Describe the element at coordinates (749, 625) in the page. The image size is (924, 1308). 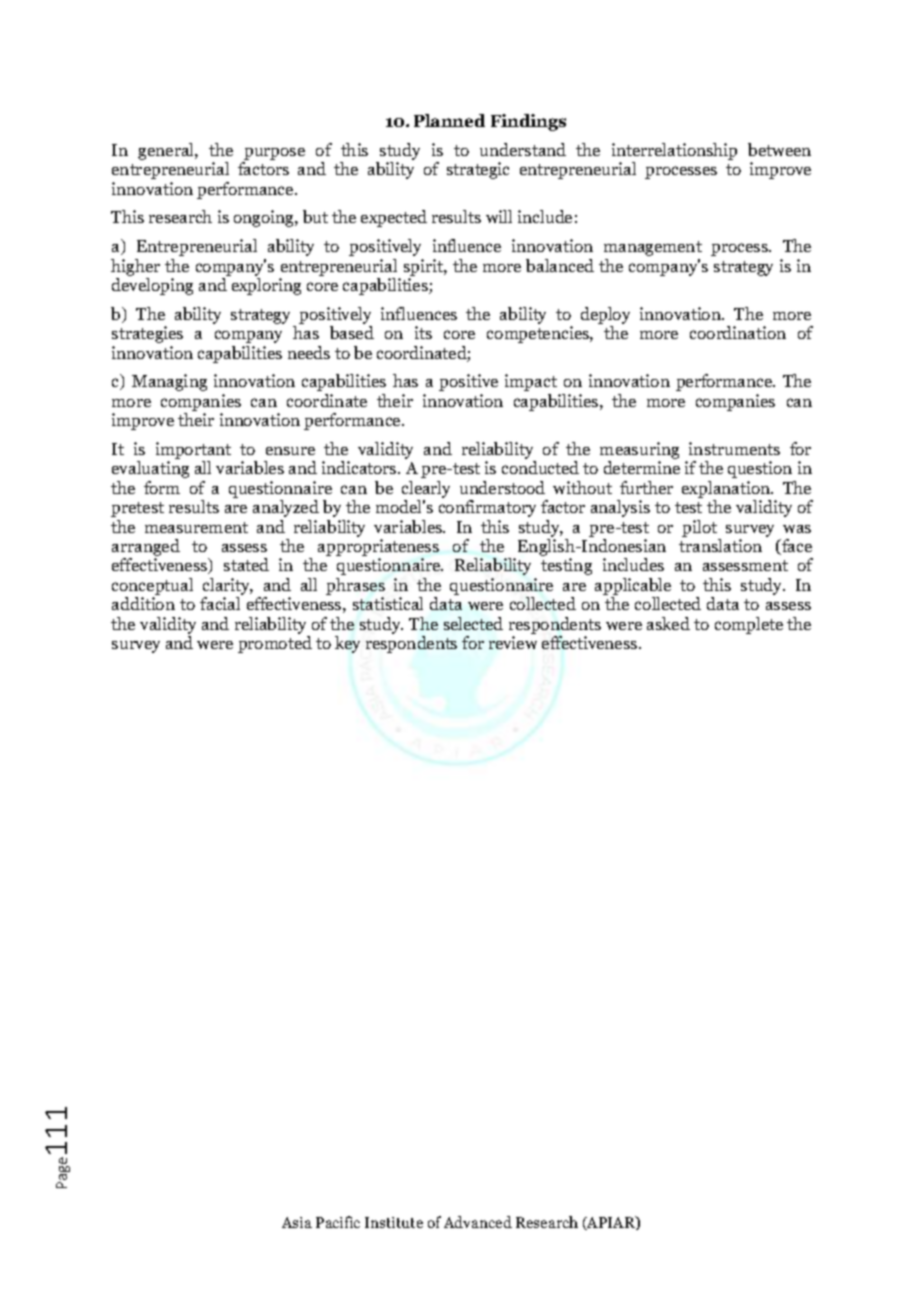
I see `complete` at that location.
